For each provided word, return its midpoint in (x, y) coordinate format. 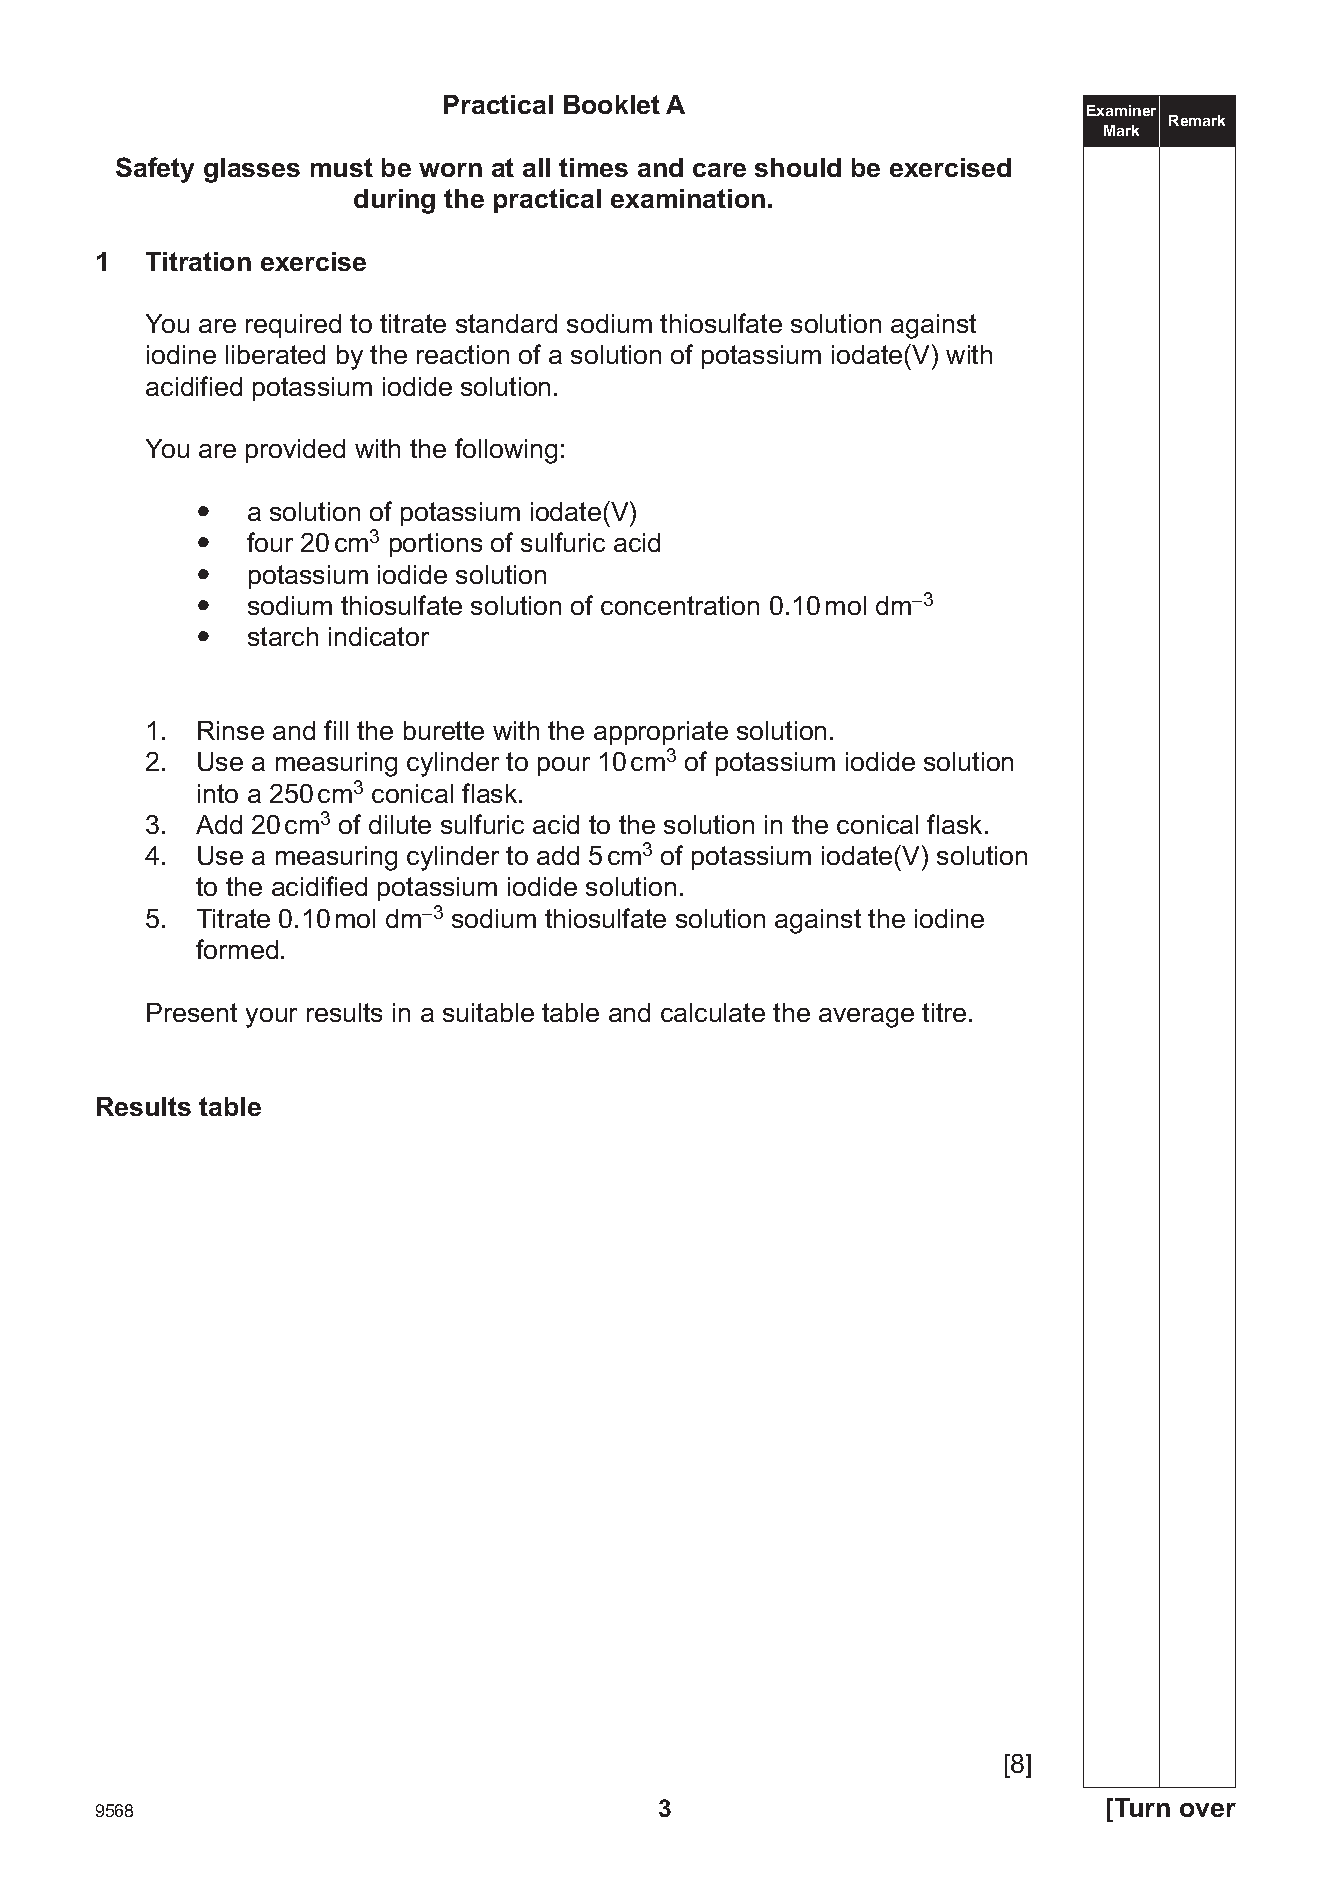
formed (237, 949)
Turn (1141, 1807)
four (270, 542)
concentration (680, 605)
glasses (252, 170)
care (719, 170)
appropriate (661, 733)
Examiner (1121, 110)
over (1208, 1810)
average (866, 1018)
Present (192, 1012)
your (271, 1018)
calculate (713, 1012)
